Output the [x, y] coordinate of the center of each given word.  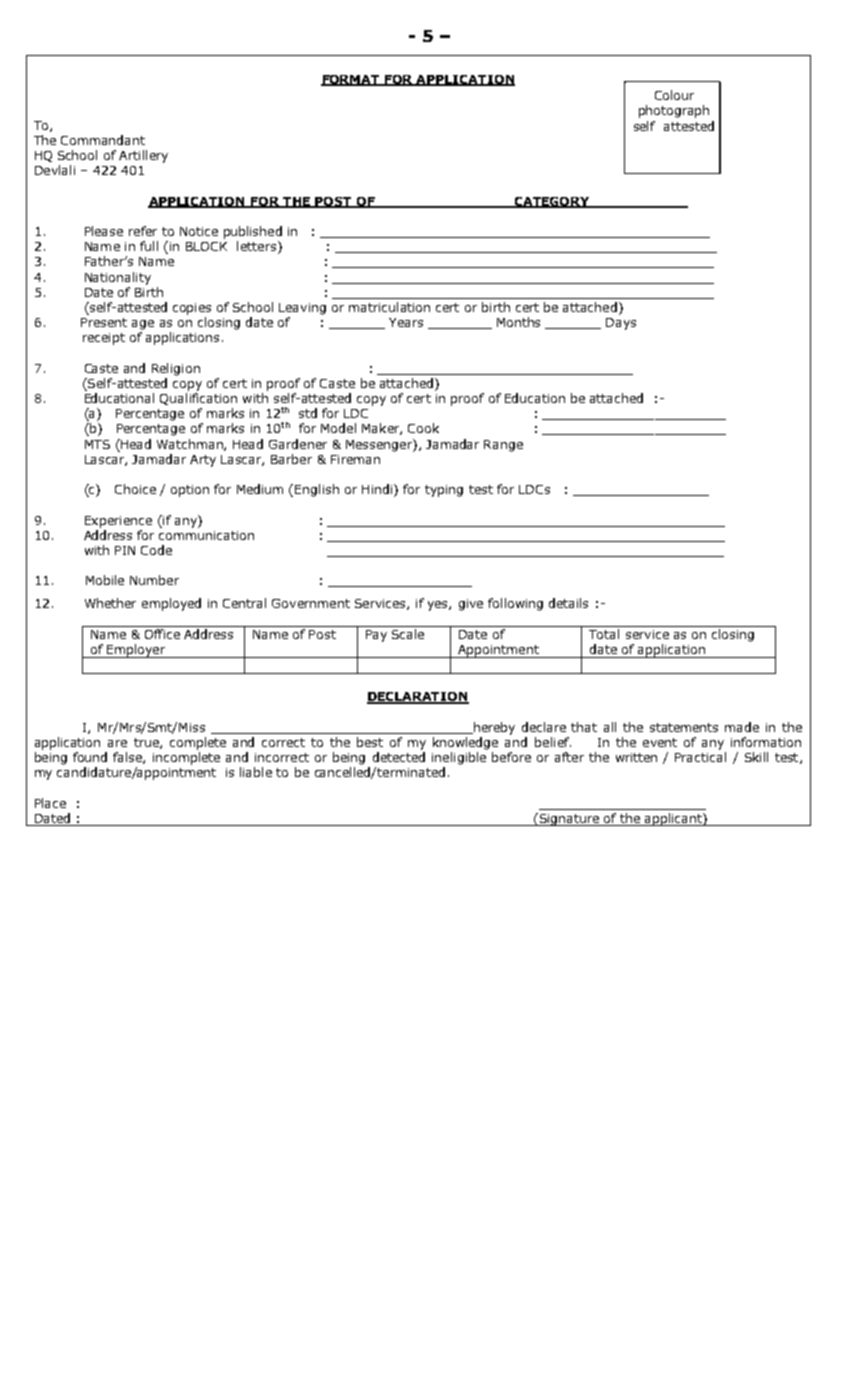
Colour [674, 95]
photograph [674, 111]
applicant [673, 819]
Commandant [103, 140]
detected [399, 757]
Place [50, 803]
